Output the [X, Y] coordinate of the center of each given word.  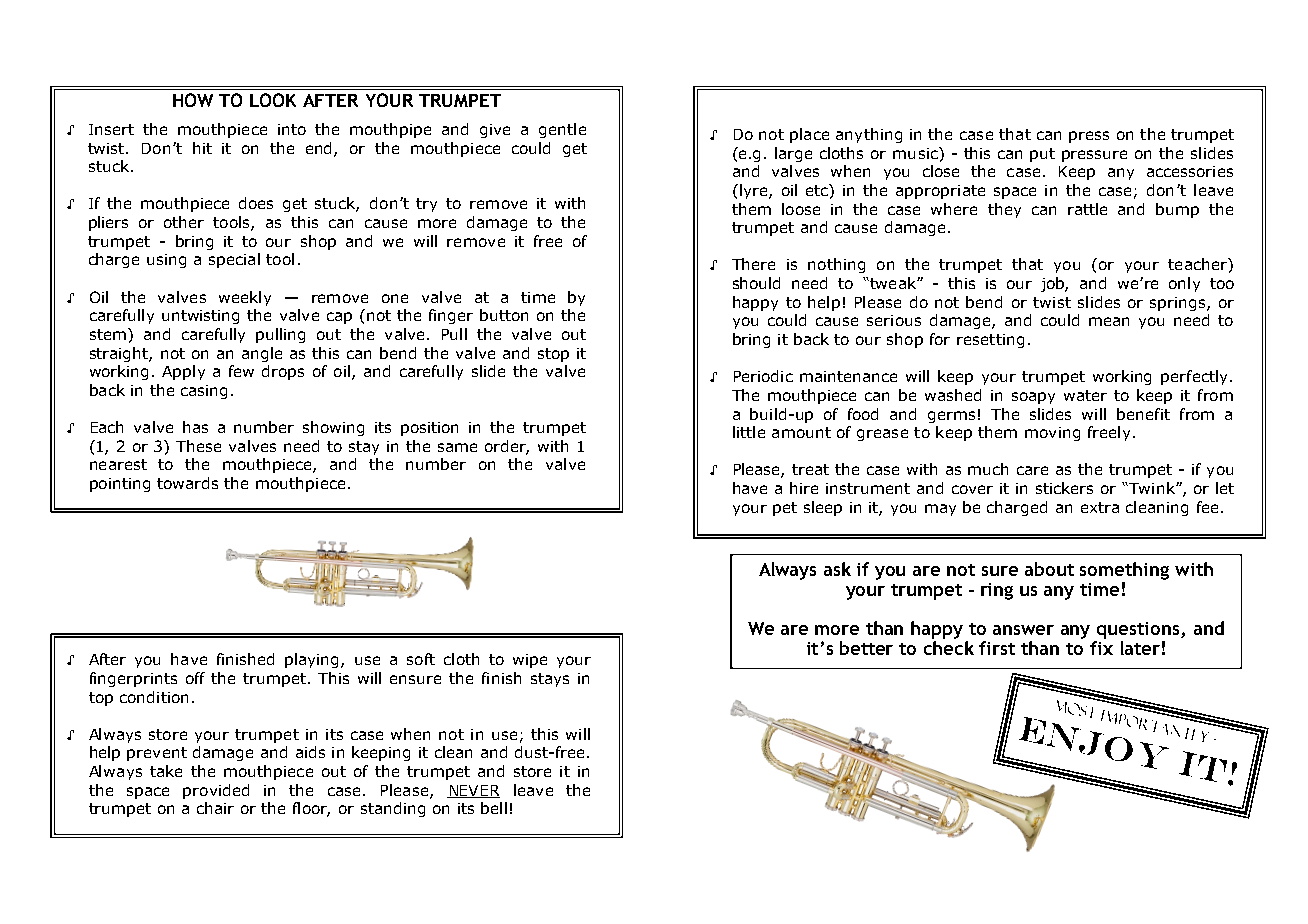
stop [553, 355]
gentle [562, 130]
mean [1109, 321]
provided [216, 791]
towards [187, 483]
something [1124, 571]
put [1042, 155]
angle [262, 354]
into [292, 129]
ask [837, 569]
